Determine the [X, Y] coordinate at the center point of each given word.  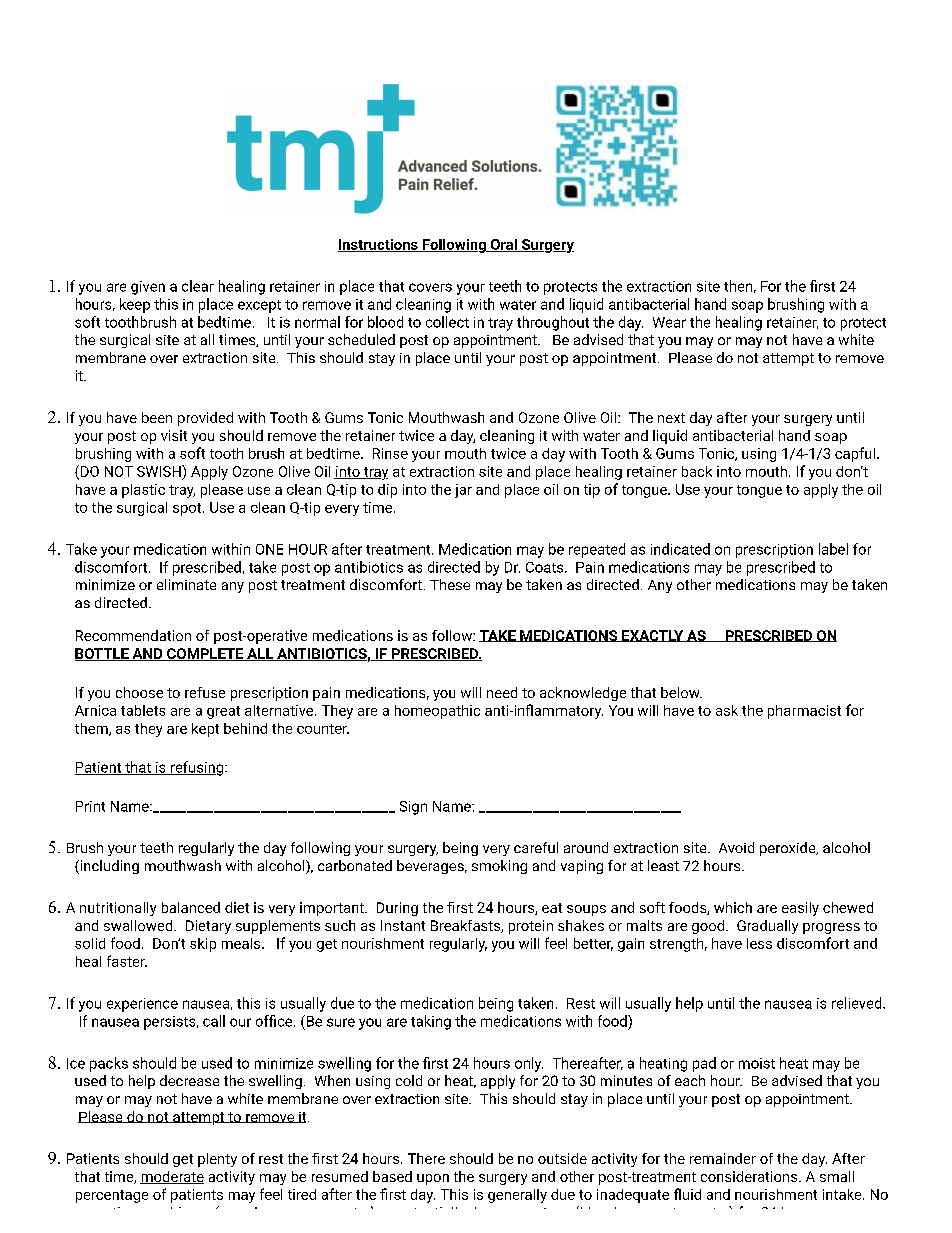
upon [433, 1179]
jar [463, 491]
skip [203, 945]
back [697, 471]
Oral [503, 245]
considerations [750, 1176]
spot [188, 509]
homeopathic [437, 712]
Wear [669, 322]
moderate [172, 1177]
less [759, 943]
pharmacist [804, 712]
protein [531, 927]
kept [205, 730]
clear [198, 286]
